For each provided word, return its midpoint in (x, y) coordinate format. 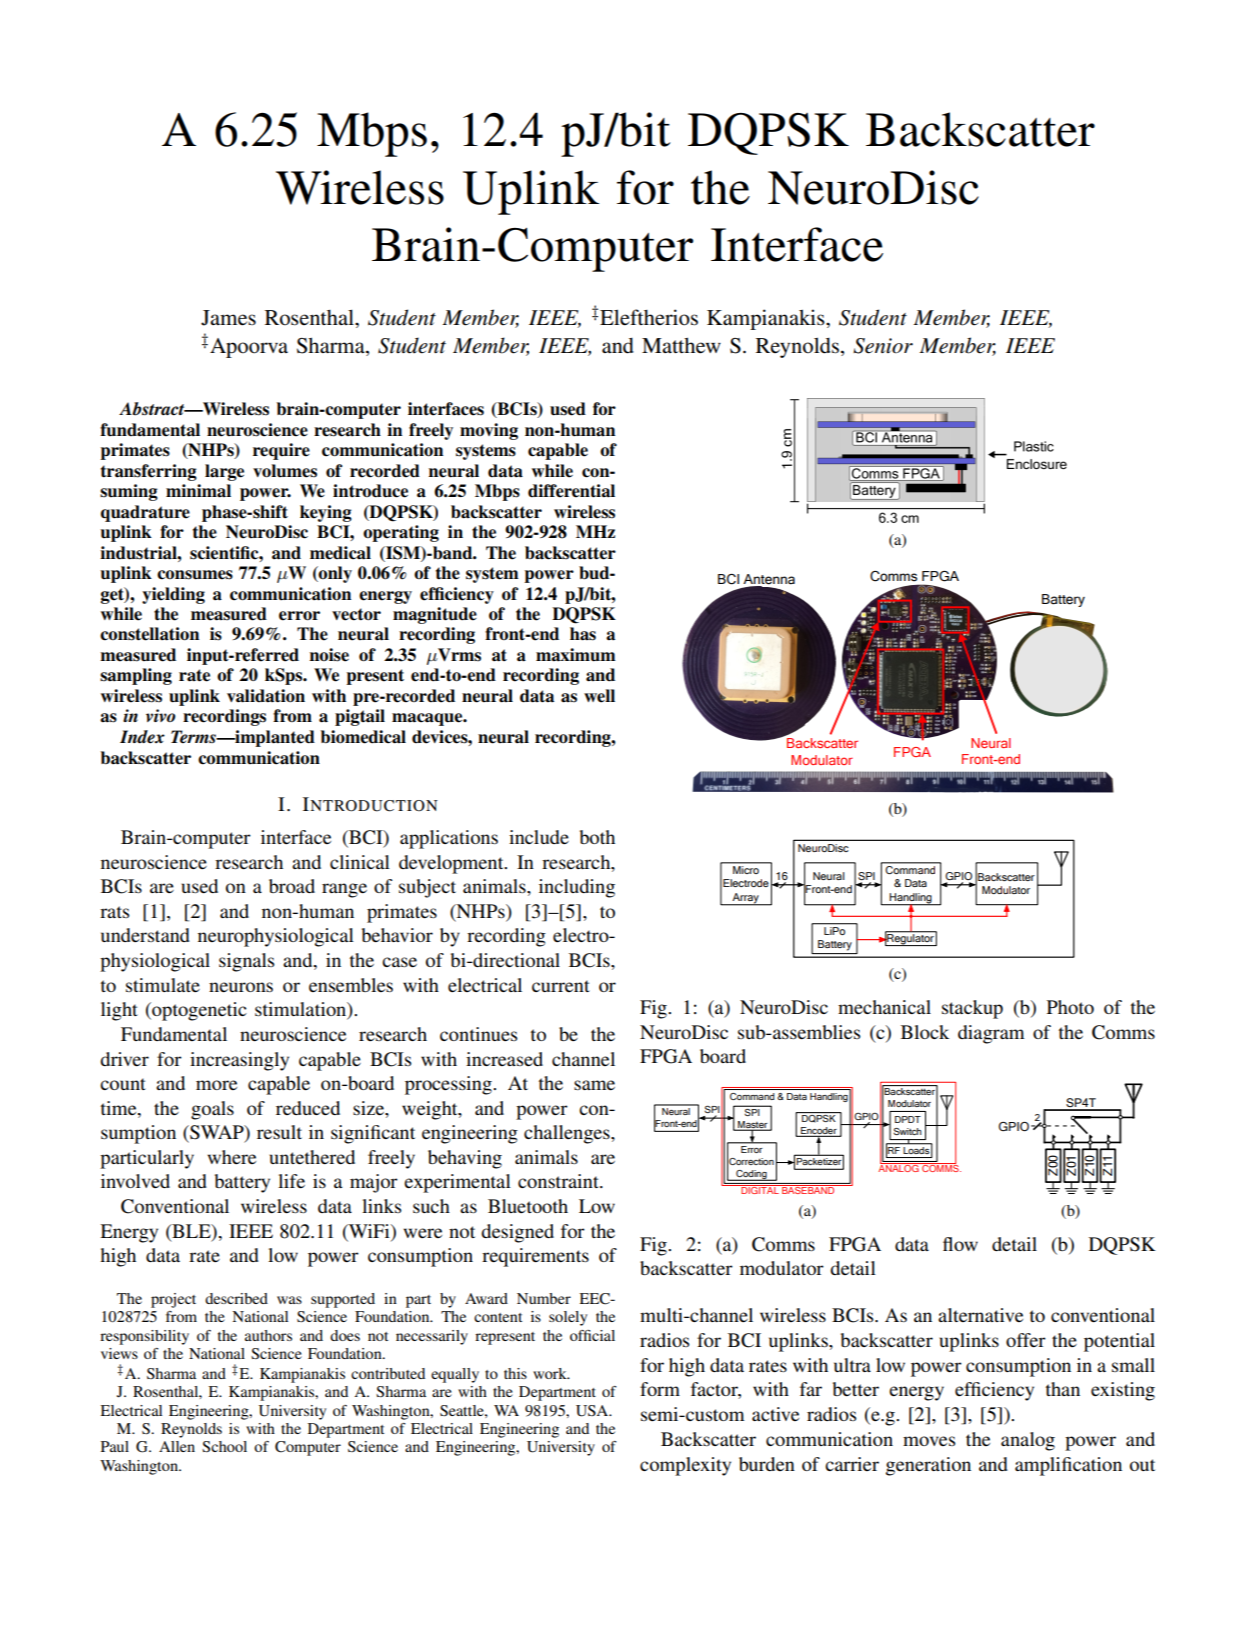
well (599, 696)
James (228, 318)
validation (266, 696)
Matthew (681, 345)
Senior (883, 346)
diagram (991, 1034)
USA (593, 1411)
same (594, 1085)
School (224, 1447)
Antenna (769, 579)
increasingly (239, 1061)
